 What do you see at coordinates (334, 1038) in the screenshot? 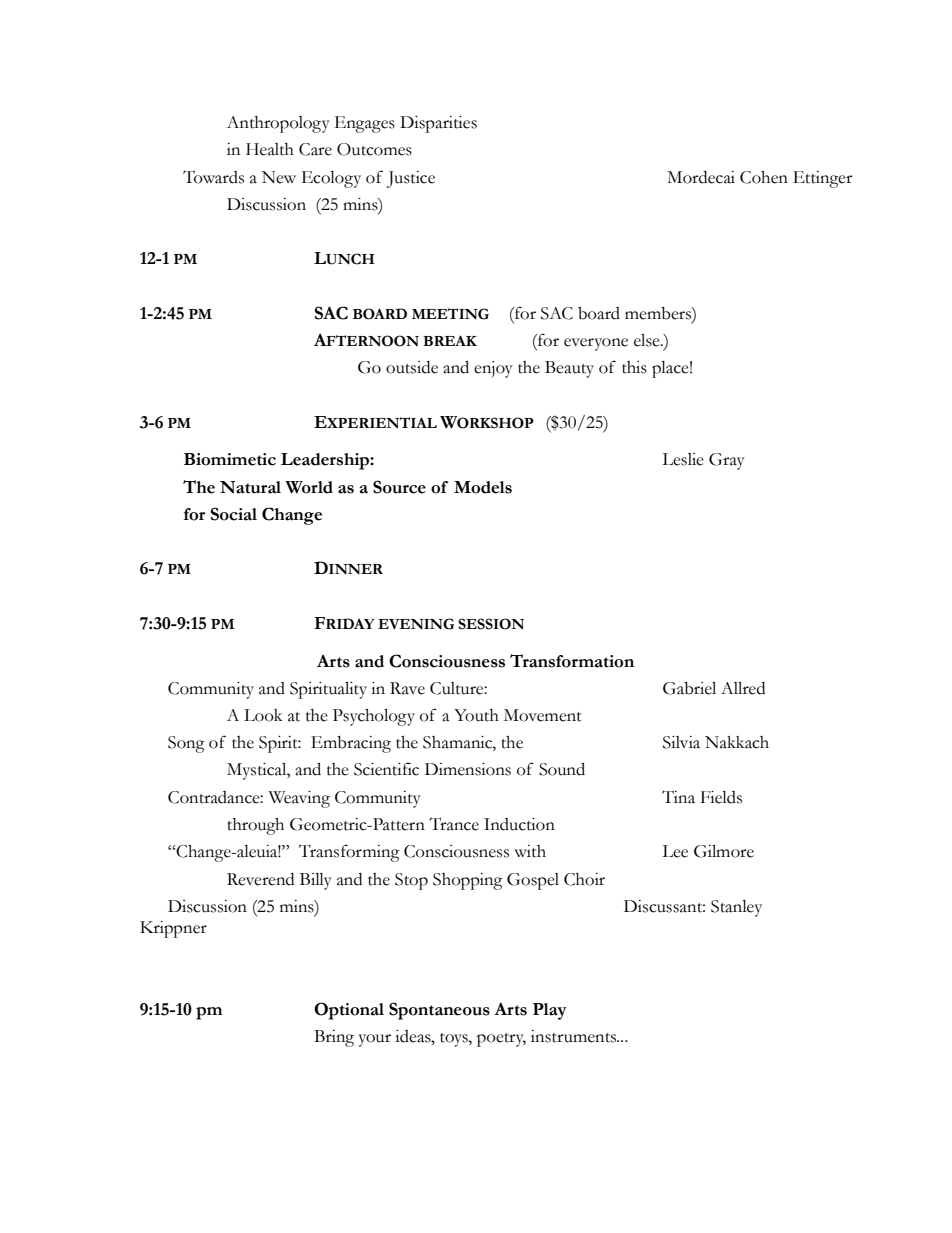
I see `Bring` at bounding box center [334, 1038].
